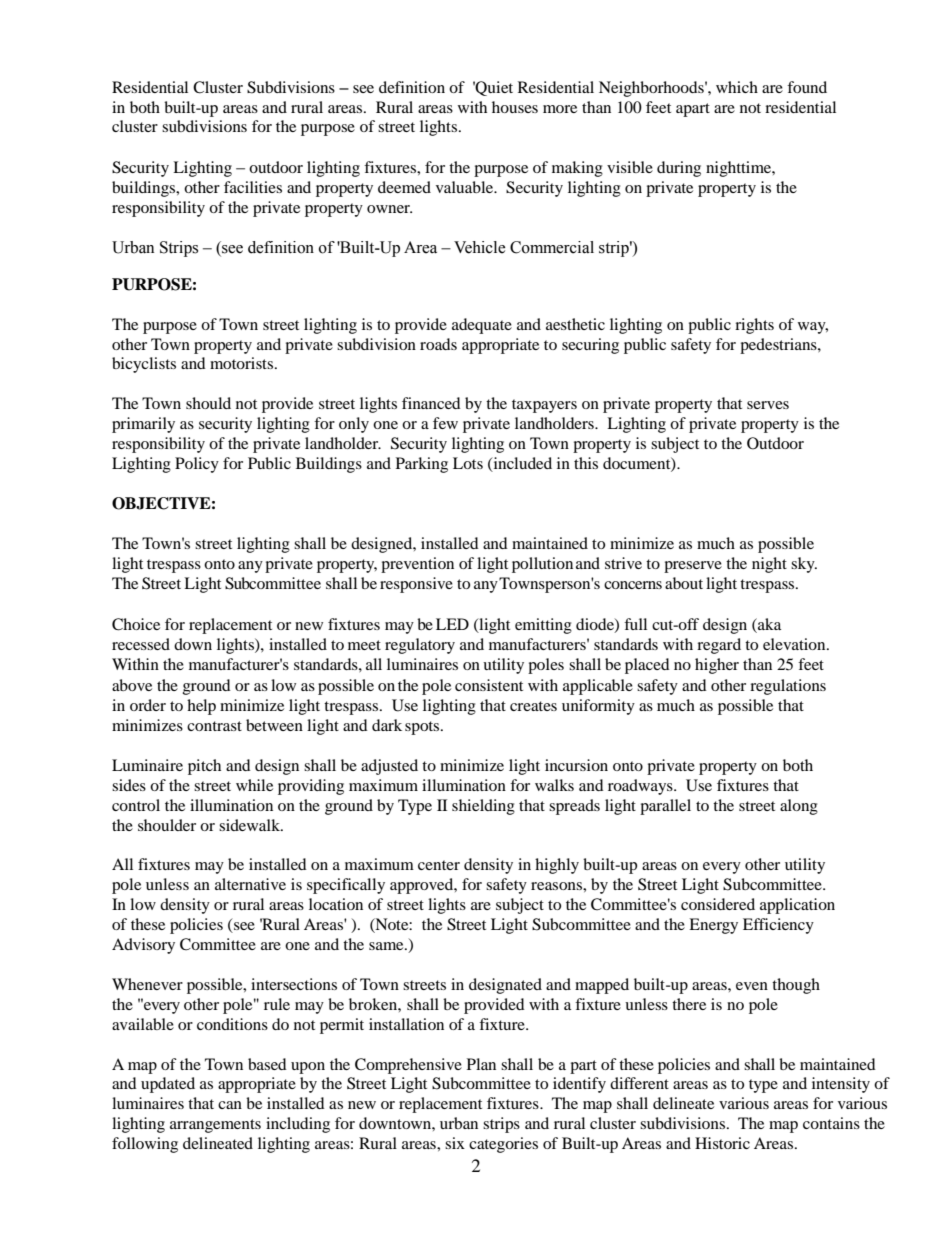  I want to click on facilities, so click(253, 187).
